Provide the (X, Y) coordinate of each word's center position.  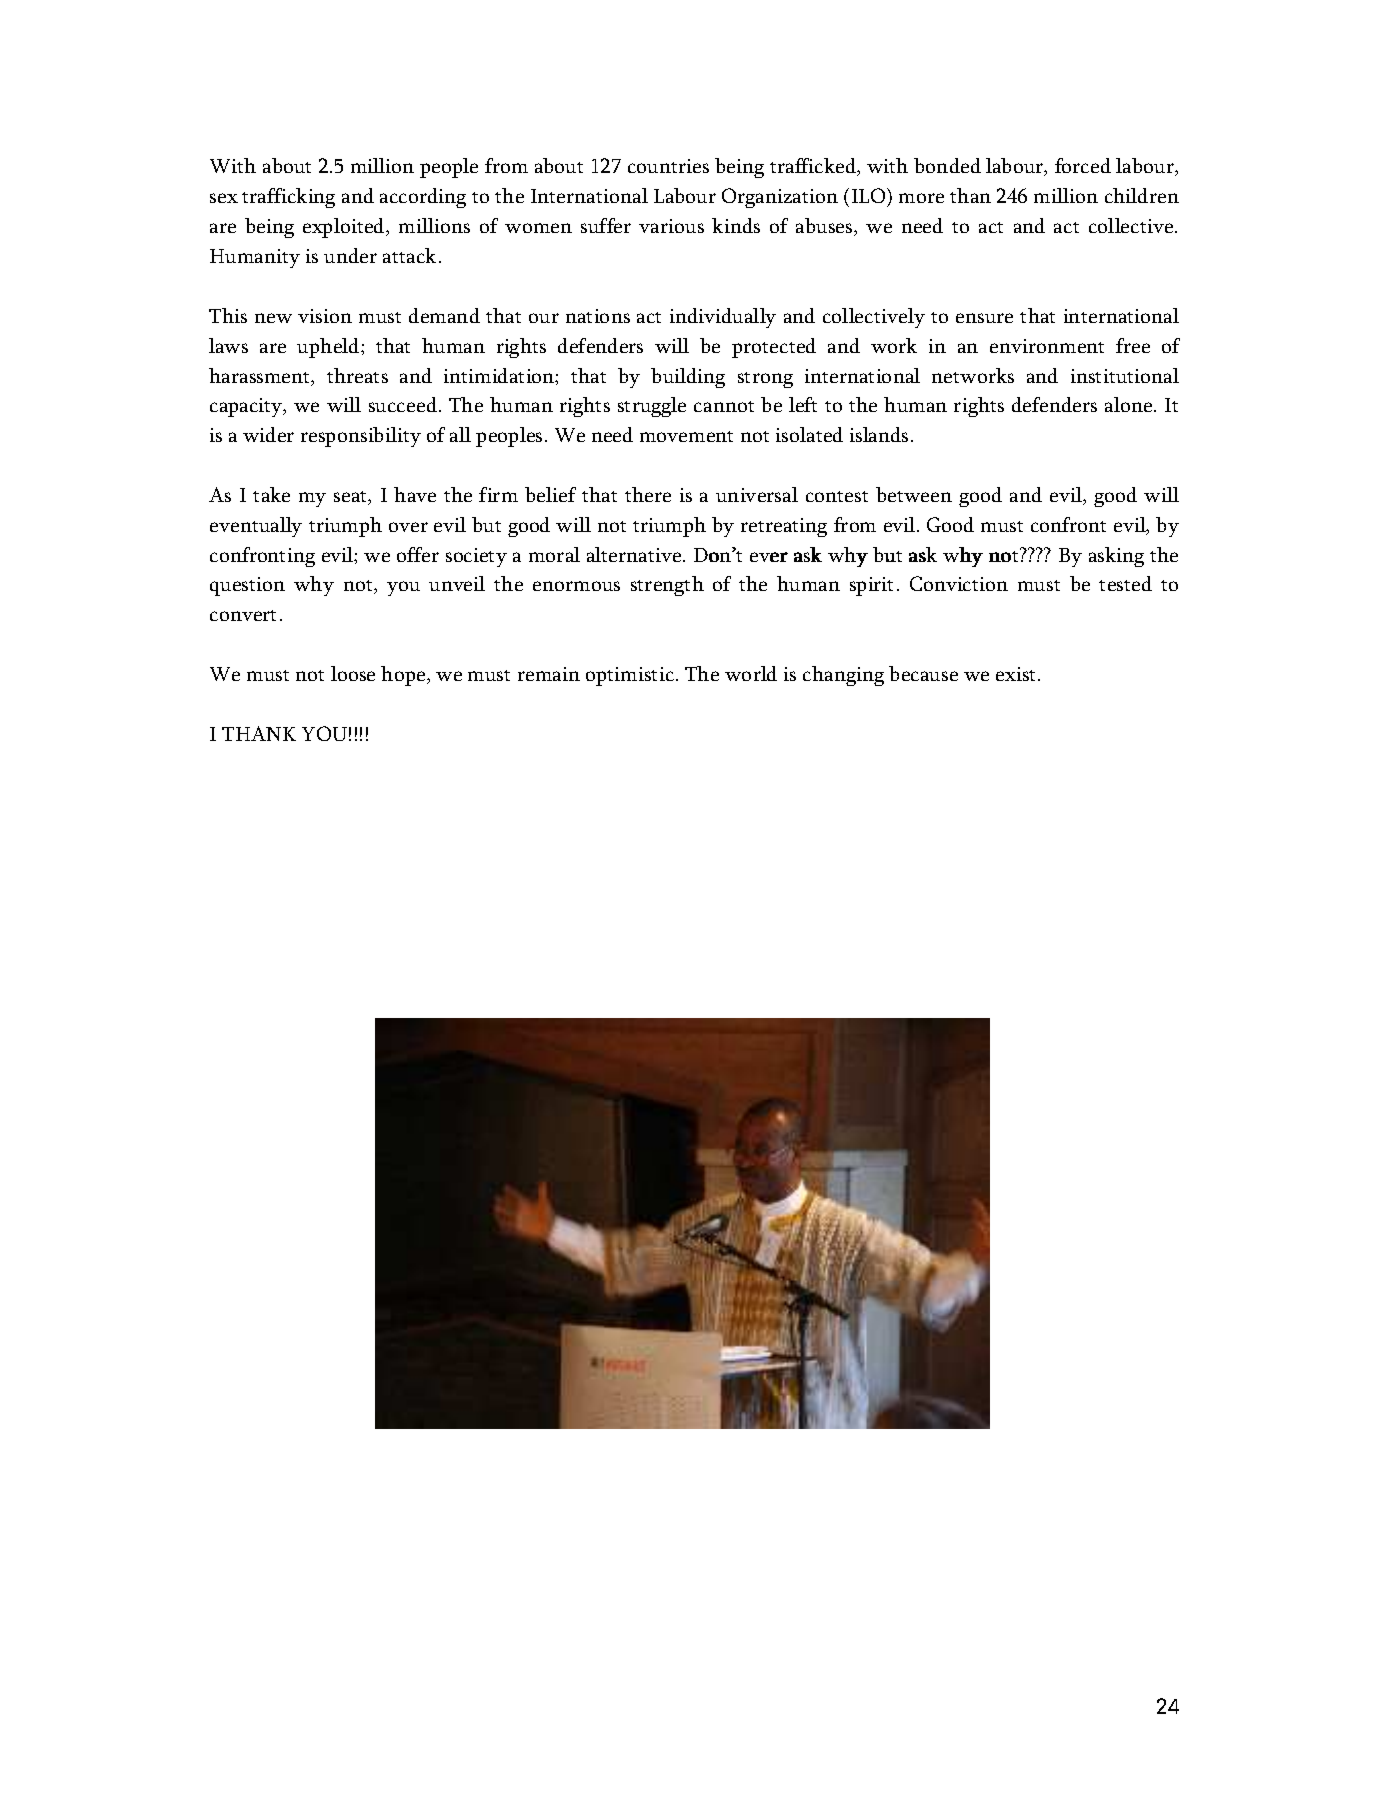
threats (357, 375)
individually (723, 318)
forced (1083, 165)
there (648, 494)
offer (418, 554)
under (350, 255)
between (914, 494)
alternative (634, 554)
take (271, 494)
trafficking (288, 198)
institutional (1125, 375)
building (688, 378)
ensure (984, 318)
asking (1116, 557)
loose (353, 673)
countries (668, 166)
